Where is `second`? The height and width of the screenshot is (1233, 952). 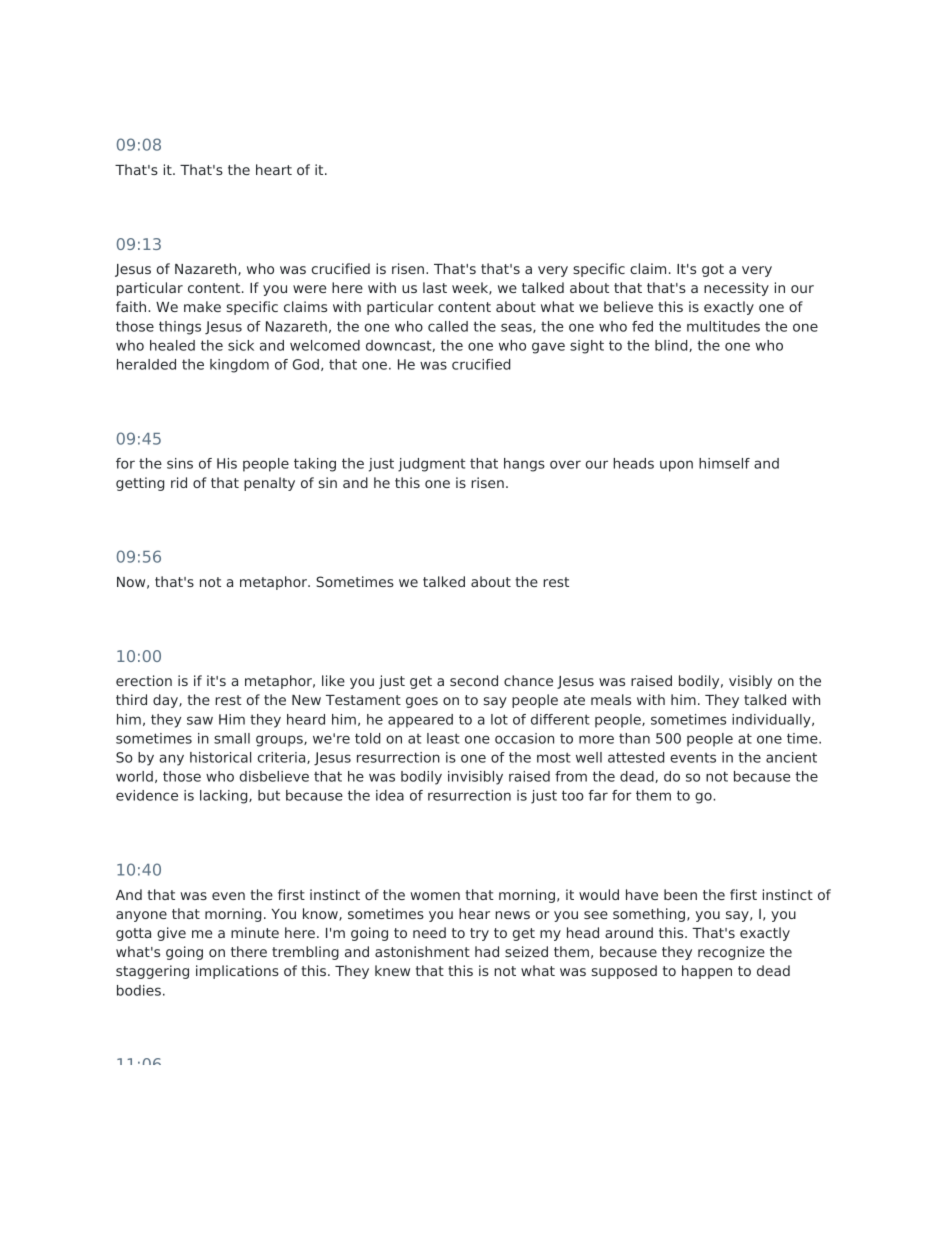 second is located at coordinates (474, 680).
